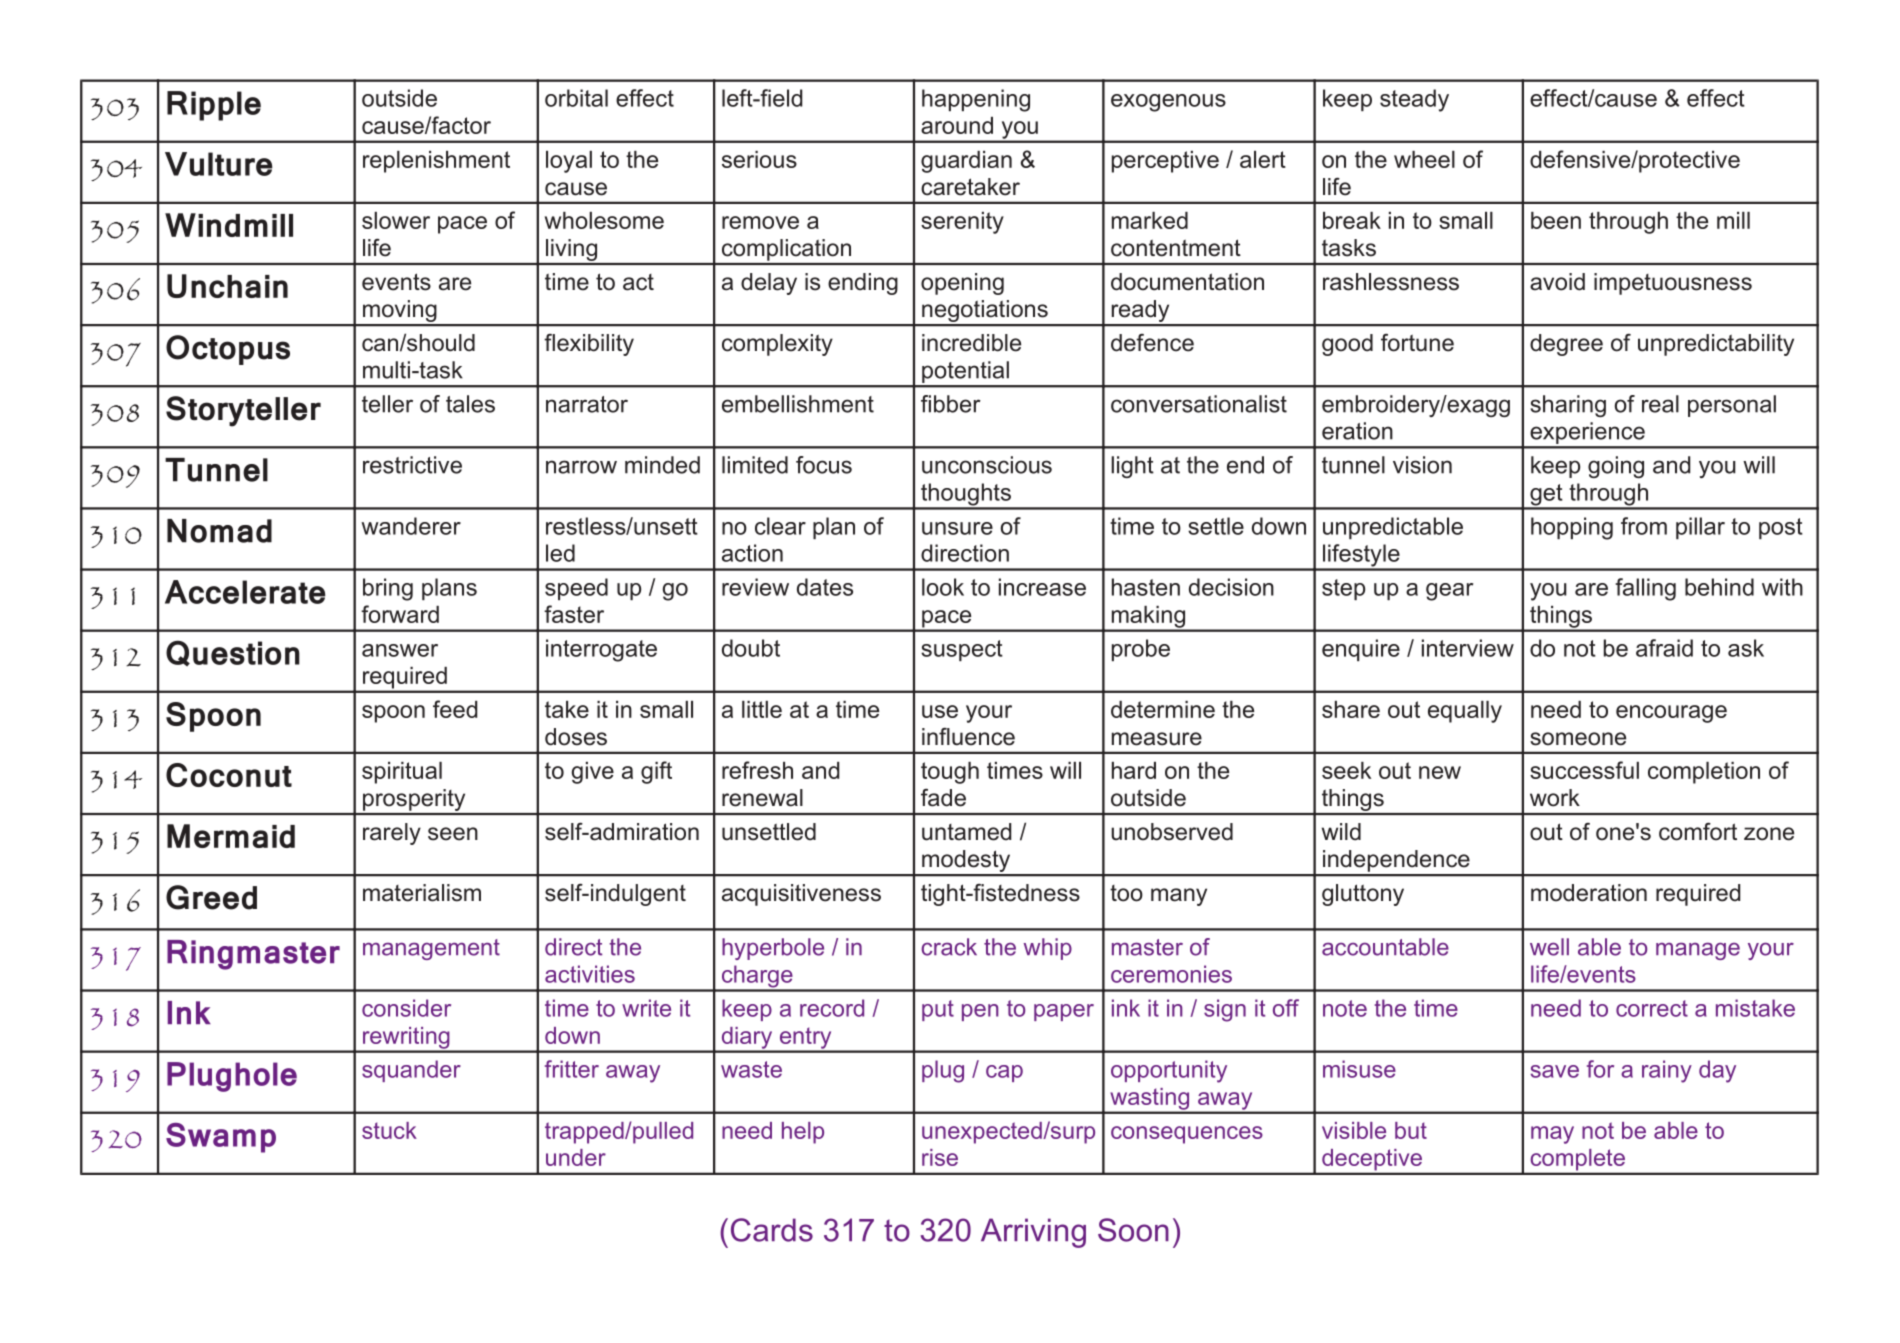 This page has height=1343, width=1900. I want to click on may, so click(1552, 1135).
